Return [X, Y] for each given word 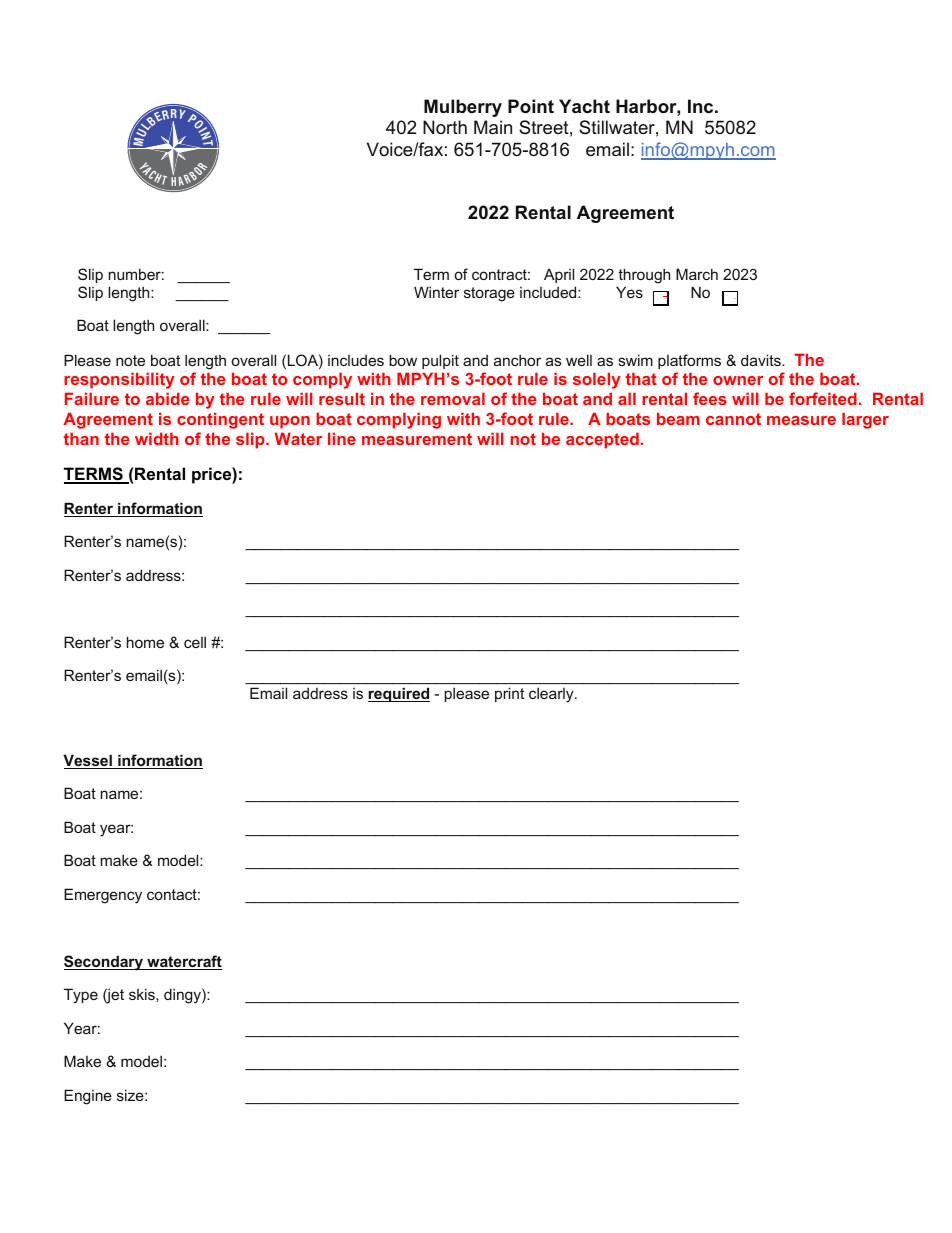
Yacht [584, 106]
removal [453, 398]
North [445, 127]
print [509, 694]
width [157, 438]
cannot [733, 419]
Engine [88, 1097]
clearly [552, 695]
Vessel [88, 761]
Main [493, 127]
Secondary [104, 963]
